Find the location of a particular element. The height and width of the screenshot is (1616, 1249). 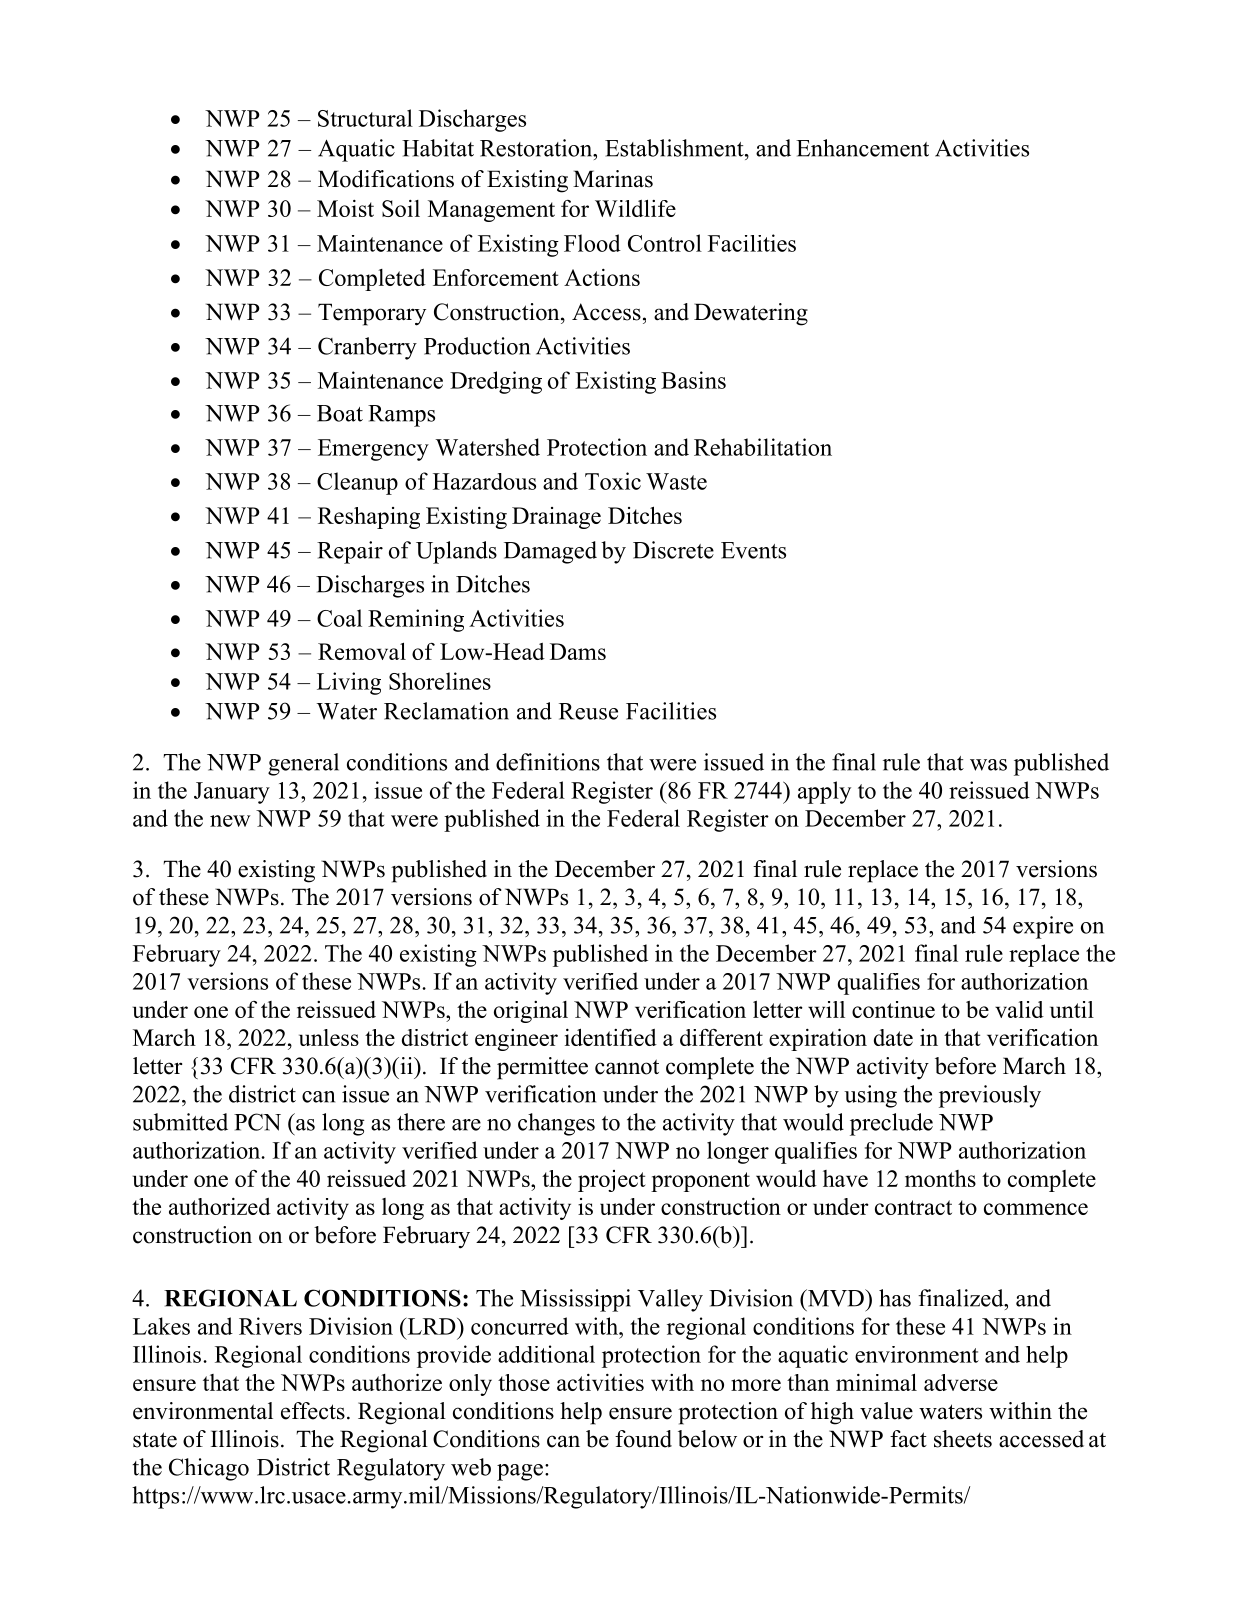

January is located at coordinates (232, 793).
